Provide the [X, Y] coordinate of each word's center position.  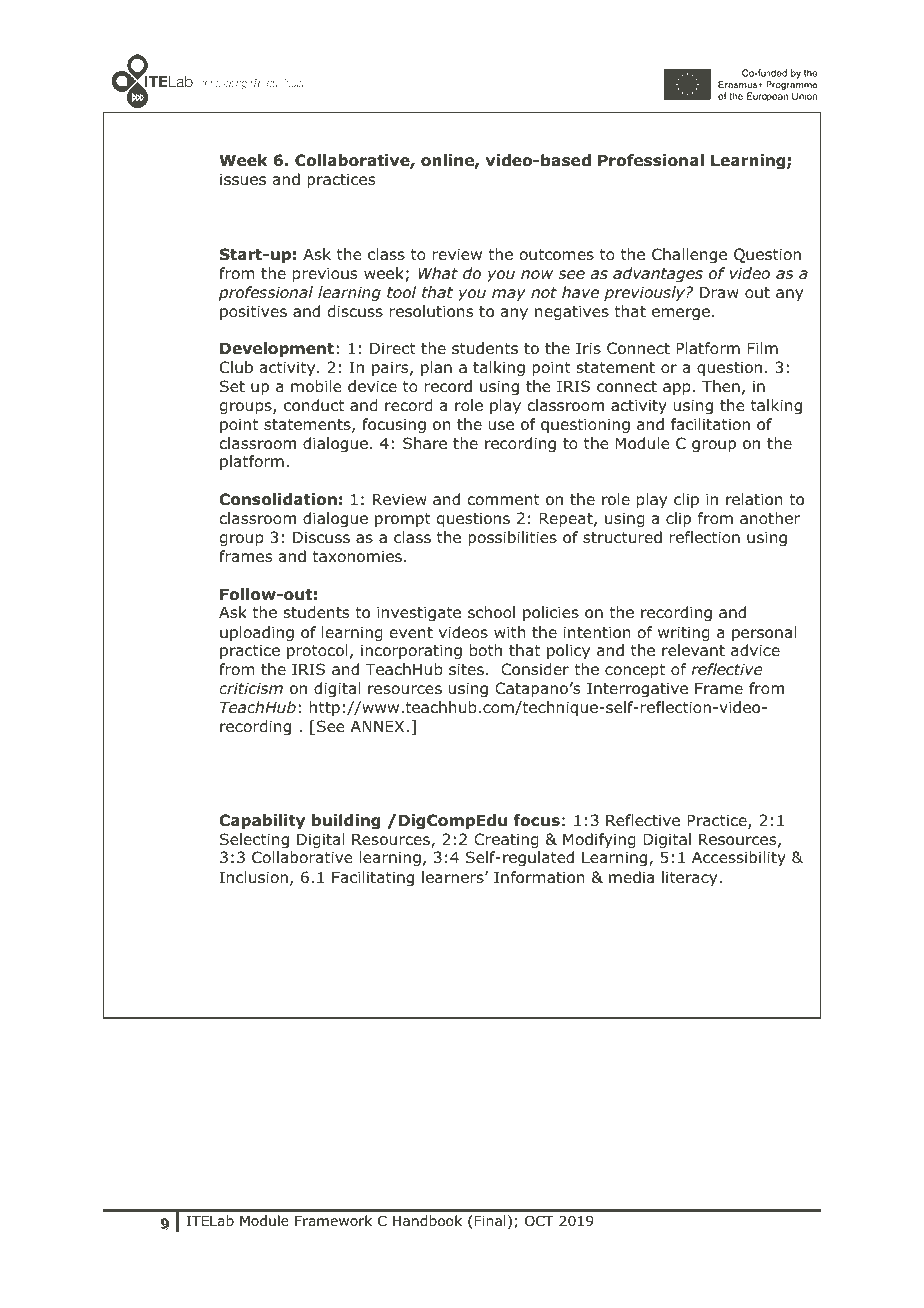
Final [490, 1220]
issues [243, 179]
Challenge [689, 255]
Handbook [427, 1221]
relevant [693, 650]
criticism [251, 688]
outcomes [557, 255]
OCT [539, 1221]
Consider [535, 669]
